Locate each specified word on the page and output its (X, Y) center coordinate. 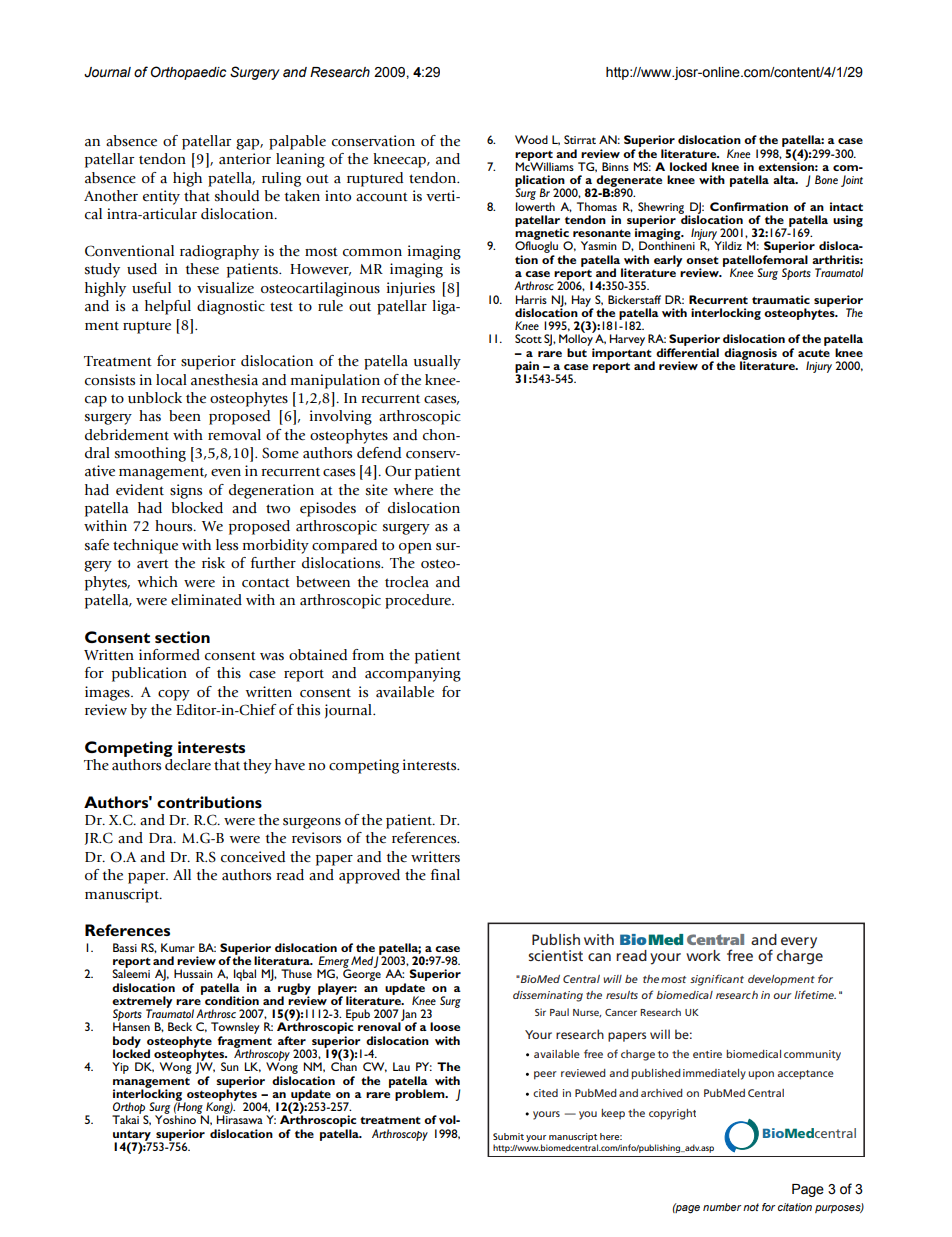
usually (437, 362)
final (445, 875)
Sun (230, 1066)
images (108, 693)
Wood (531, 139)
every (799, 943)
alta (785, 179)
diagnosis (749, 355)
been (185, 416)
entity (161, 197)
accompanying (413, 674)
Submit (508, 1136)
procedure (419, 601)
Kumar (178, 947)
